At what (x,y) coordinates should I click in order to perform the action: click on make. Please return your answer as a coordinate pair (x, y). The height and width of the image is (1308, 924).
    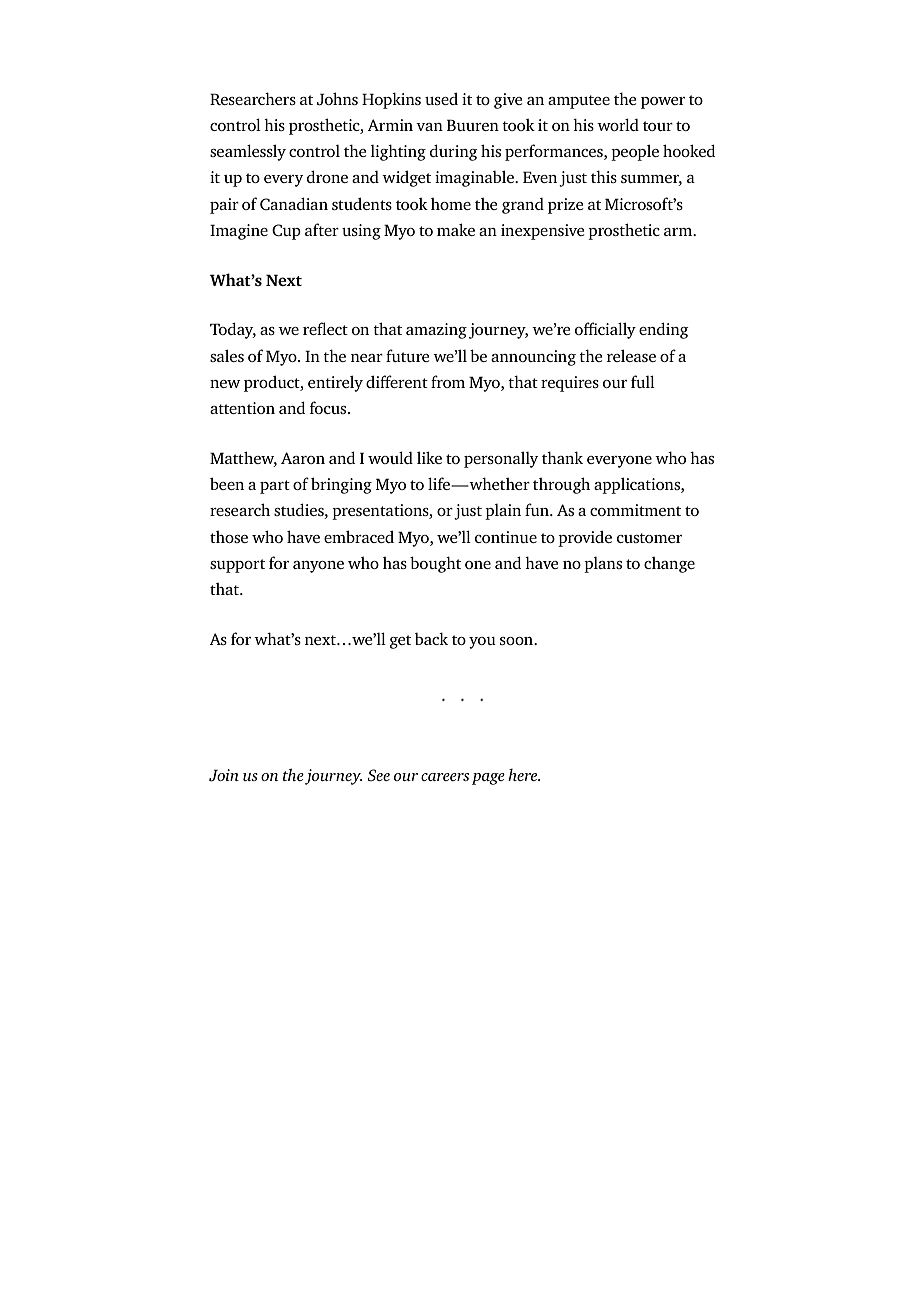
    Looking at the image, I should click on (456, 229).
